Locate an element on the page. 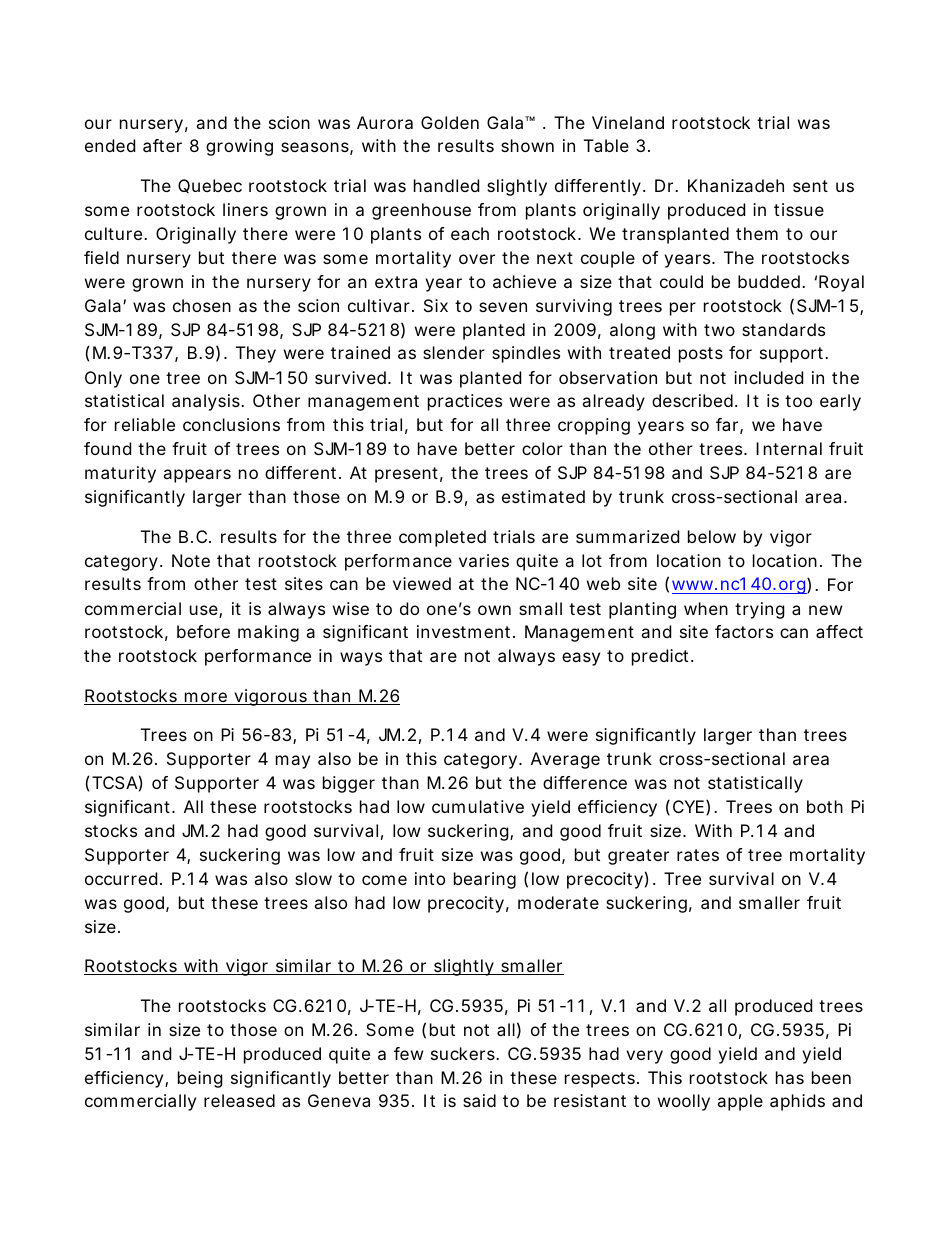 This document has height=1233, width=952. cumulative is located at coordinates (478, 806).
